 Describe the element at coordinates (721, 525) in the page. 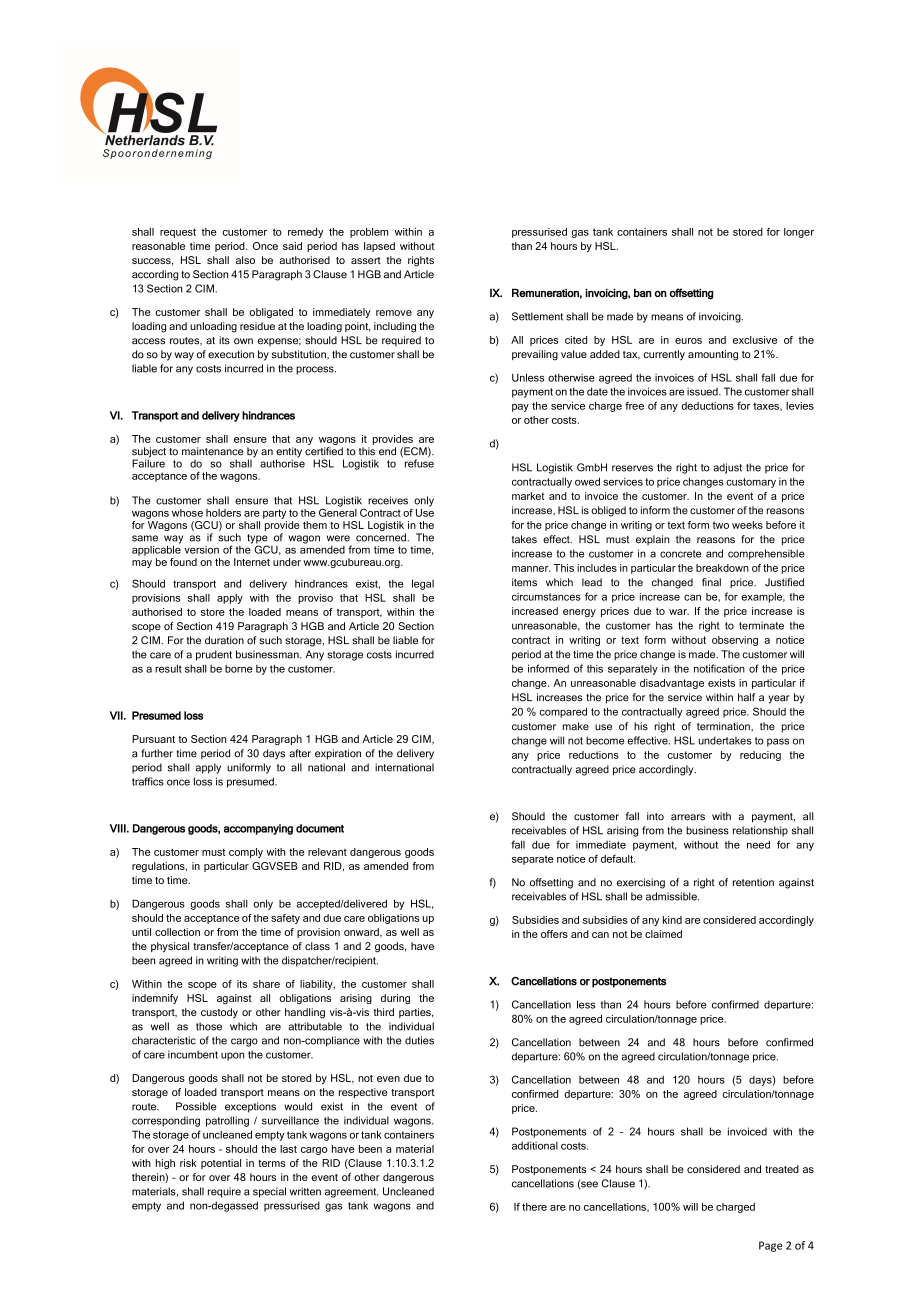

I see `two` at that location.
